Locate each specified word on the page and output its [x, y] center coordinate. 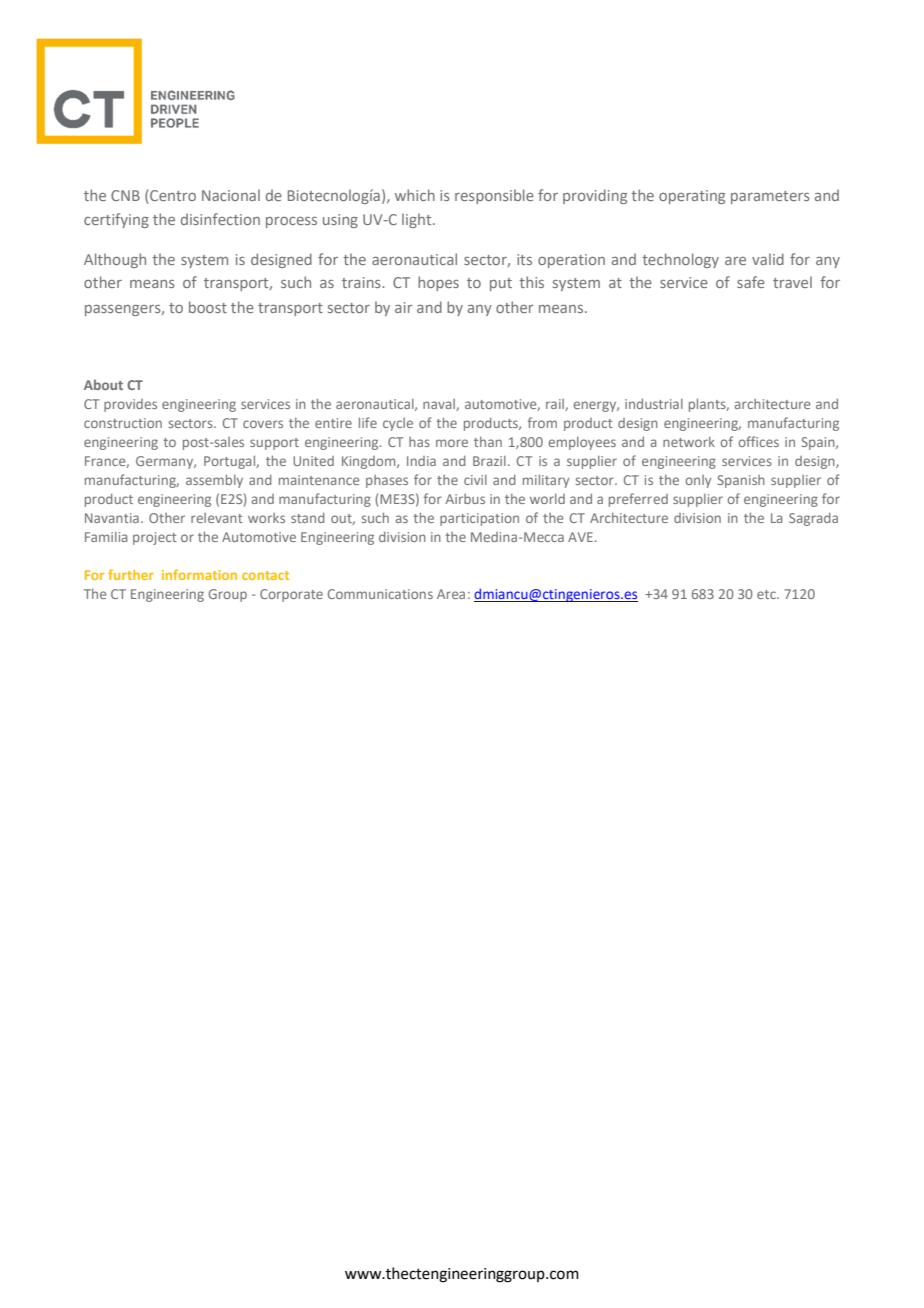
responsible [494, 196]
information [199, 574]
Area [451, 594]
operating [692, 197]
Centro [172, 196]
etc [767, 594]
